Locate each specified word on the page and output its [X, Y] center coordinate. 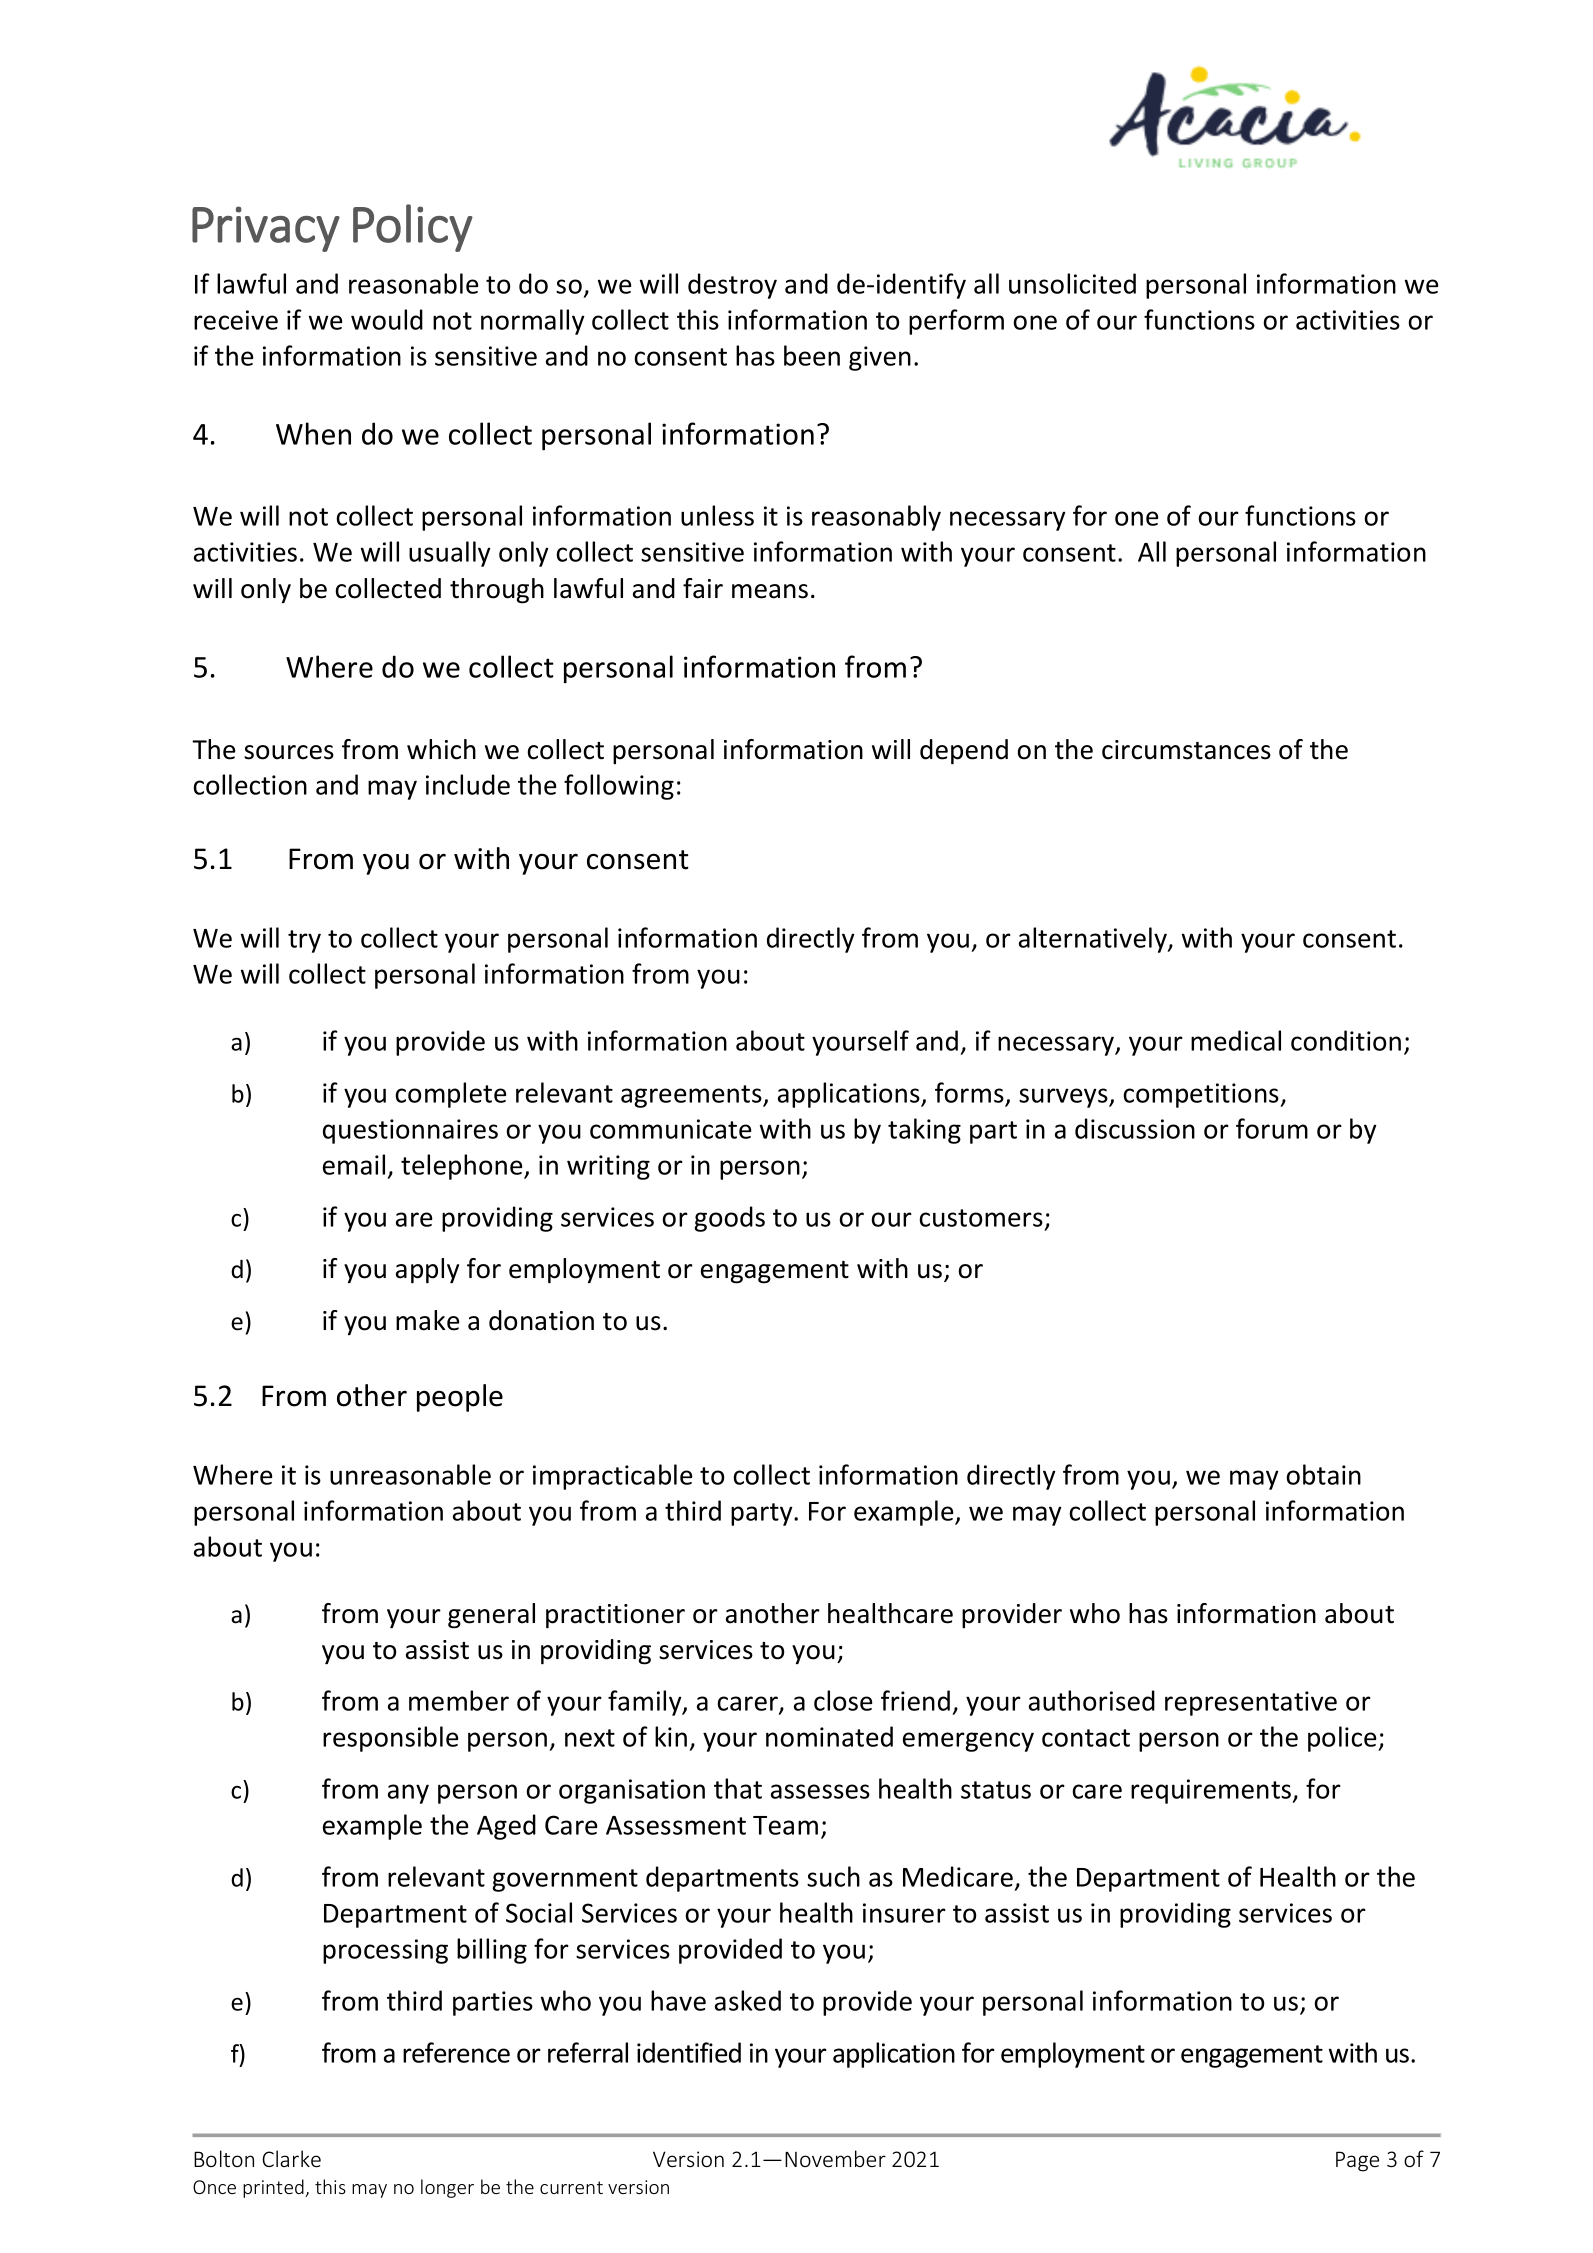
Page [1357, 2161]
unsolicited [1072, 283]
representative [1251, 1703]
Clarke [291, 2158]
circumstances [1186, 750]
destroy [732, 286]
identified [689, 2052]
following [619, 787]
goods [729, 1219]
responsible [391, 1739]
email [354, 1164]
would [387, 319]
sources [289, 752]
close [843, 1700]
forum [1272, 1128]
